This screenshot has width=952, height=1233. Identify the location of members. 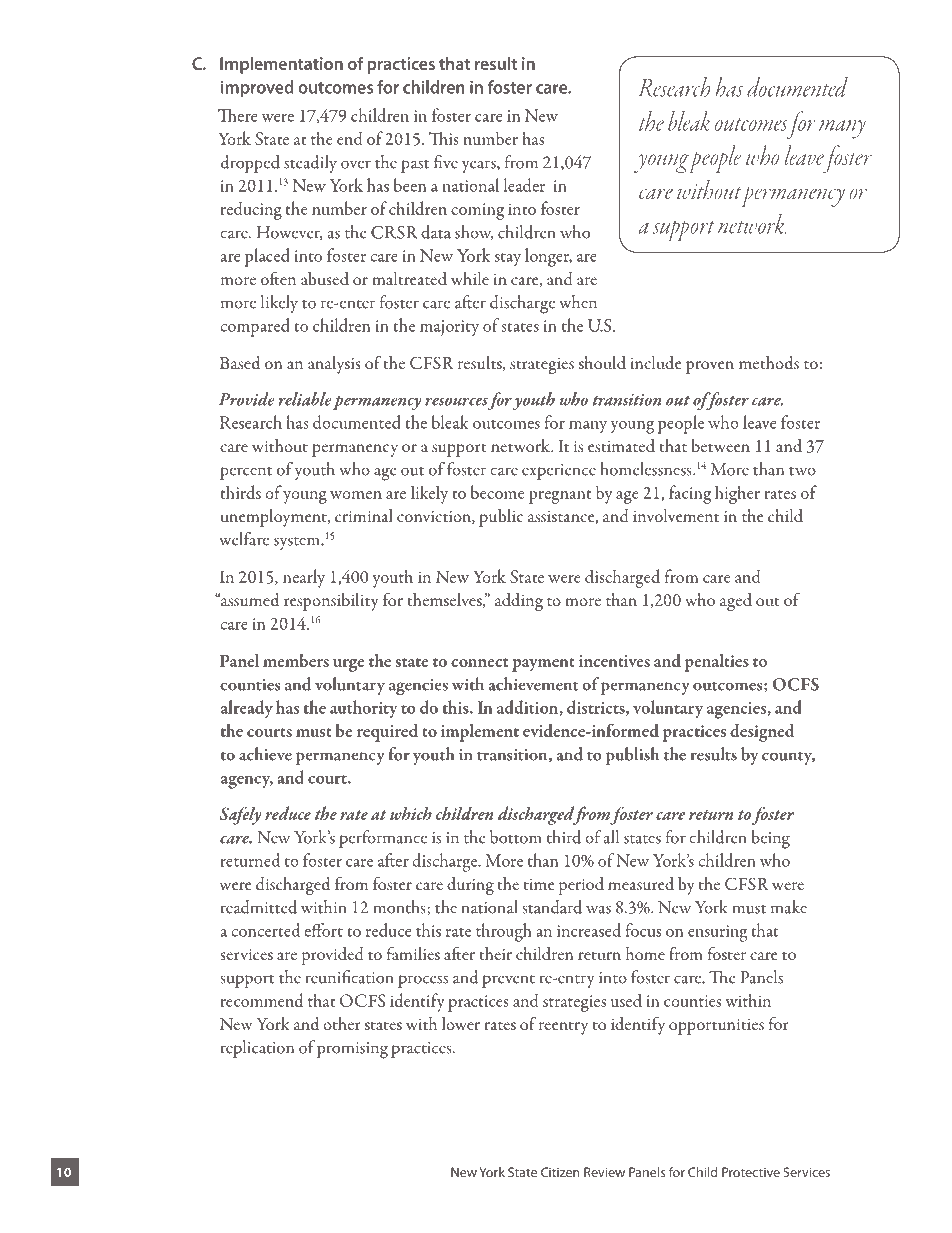
(296, 660).
